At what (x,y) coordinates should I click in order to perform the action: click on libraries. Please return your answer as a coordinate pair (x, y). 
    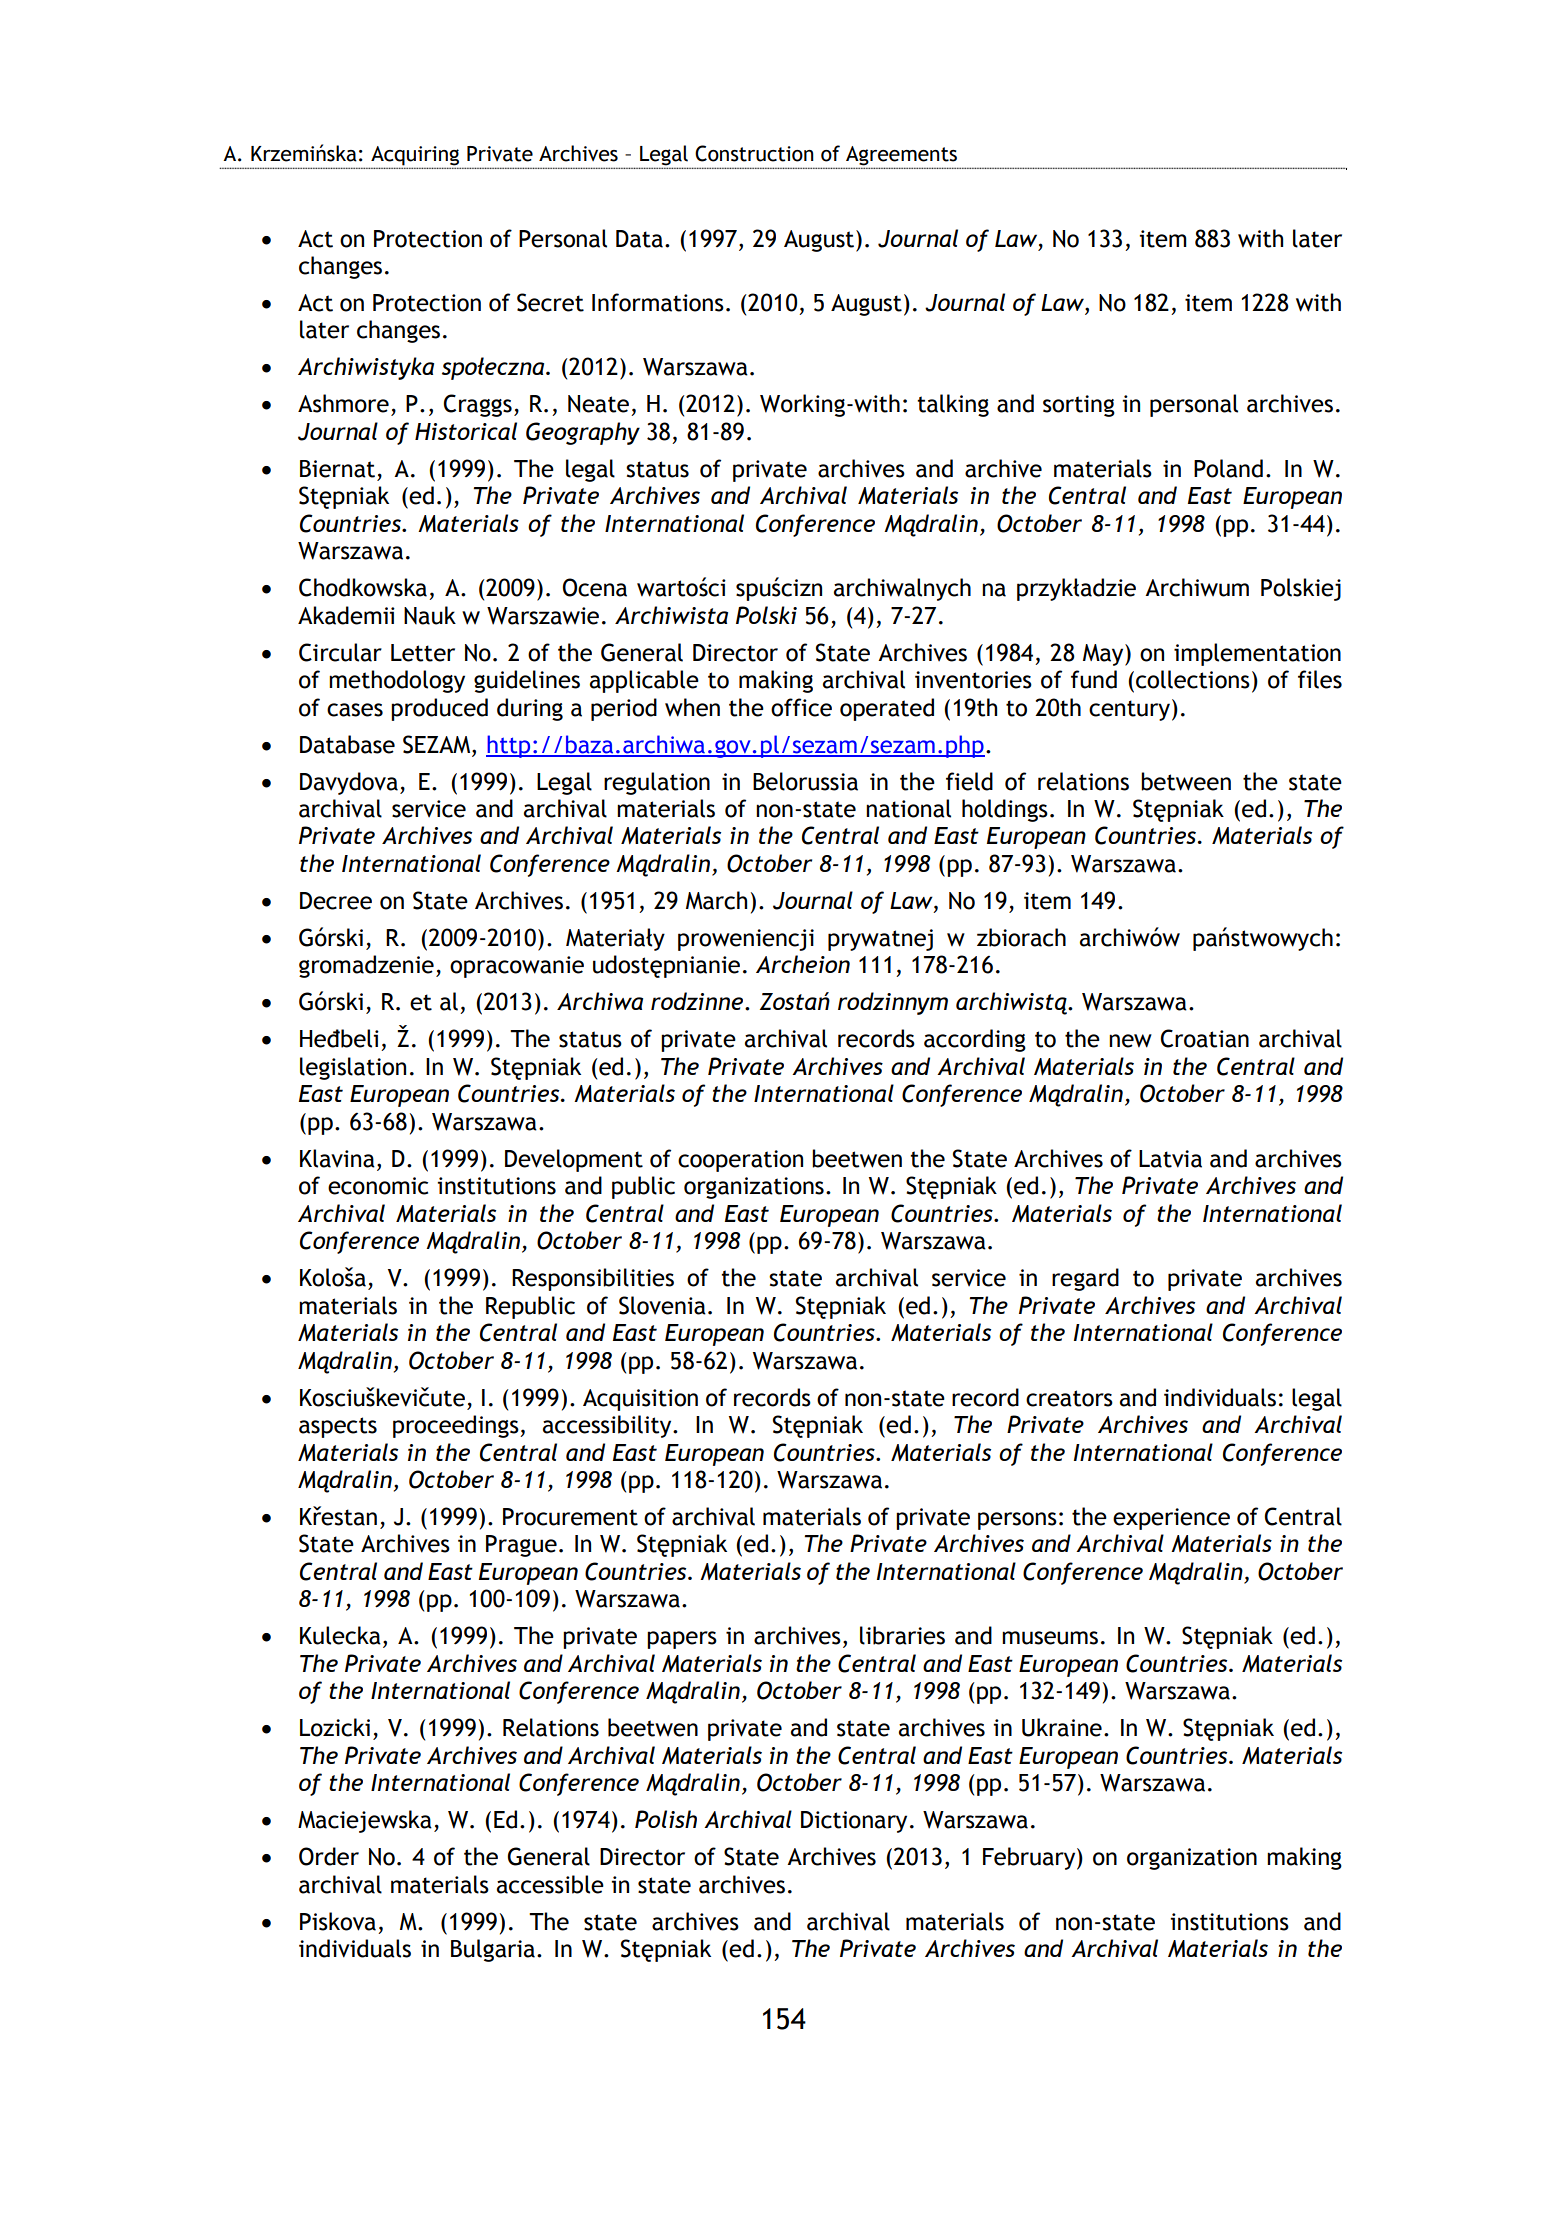
    Looking at the image, I should click on (902, 1635).
